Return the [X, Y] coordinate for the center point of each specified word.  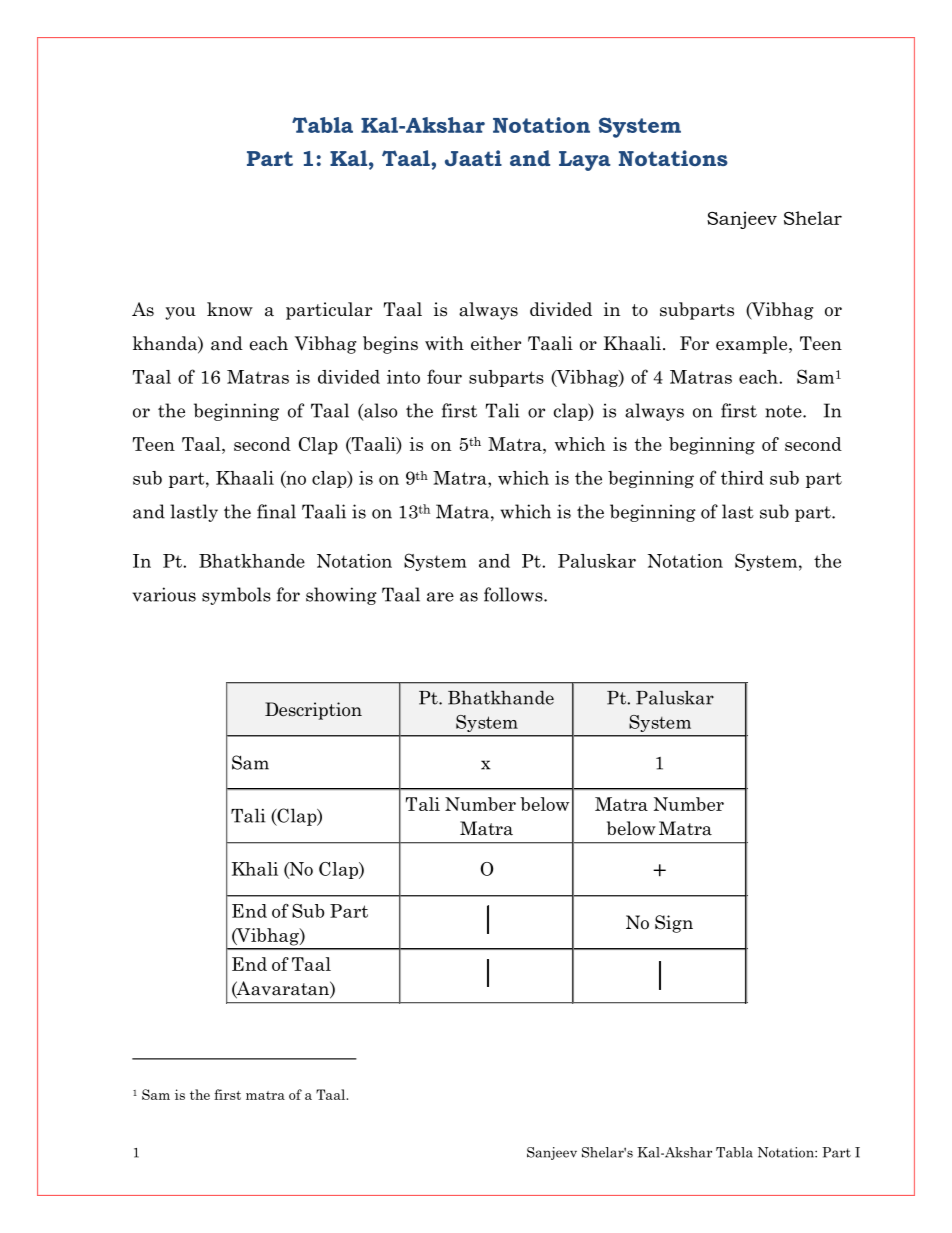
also [379, 411]
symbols [236, 596]
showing [341, 596]
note [784, 411]
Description [313, 711]
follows [514, 594]
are [440, 597]
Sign [674, 924]
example [753, 345]
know [230, 309]
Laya [584, 161]
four [444, 376]
